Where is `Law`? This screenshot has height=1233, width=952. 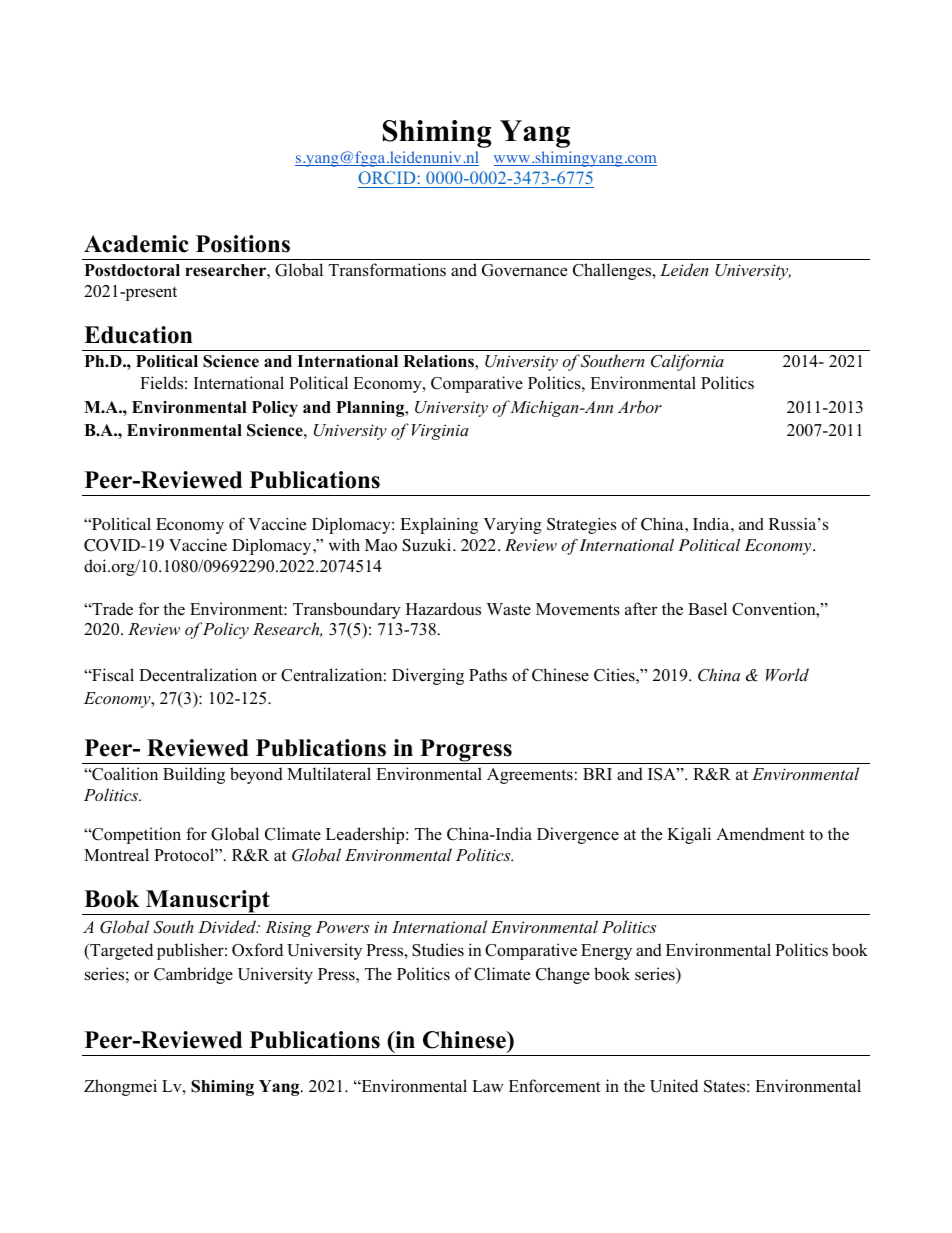
Law is located at coordinates (488, 1086).
